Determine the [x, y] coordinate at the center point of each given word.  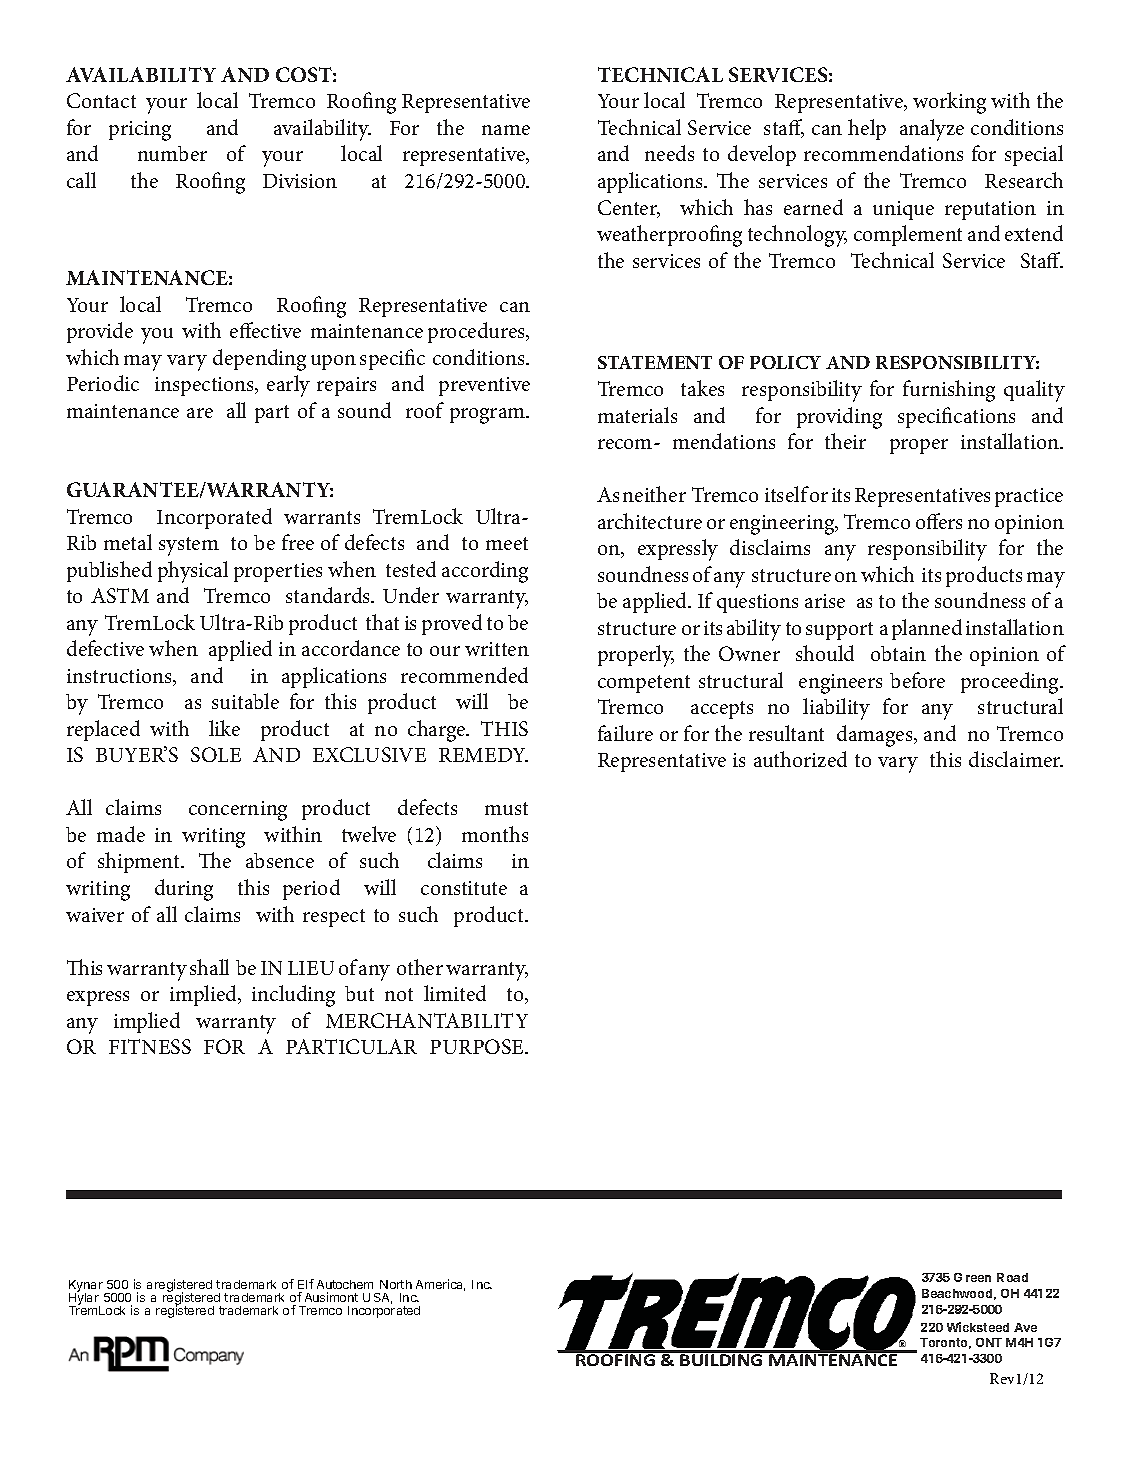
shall [209, 967]
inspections [206, 386]
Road [1012, 1277]
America [440, 1285]
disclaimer [1016, 759]
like [224, 728]
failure [625, 733]
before [917, 680]
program [489, 416]
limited [455, 993]
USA [377, 1298]
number [172, 153]
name [506, 130]
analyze [932, 130]
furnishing [949, 391]
